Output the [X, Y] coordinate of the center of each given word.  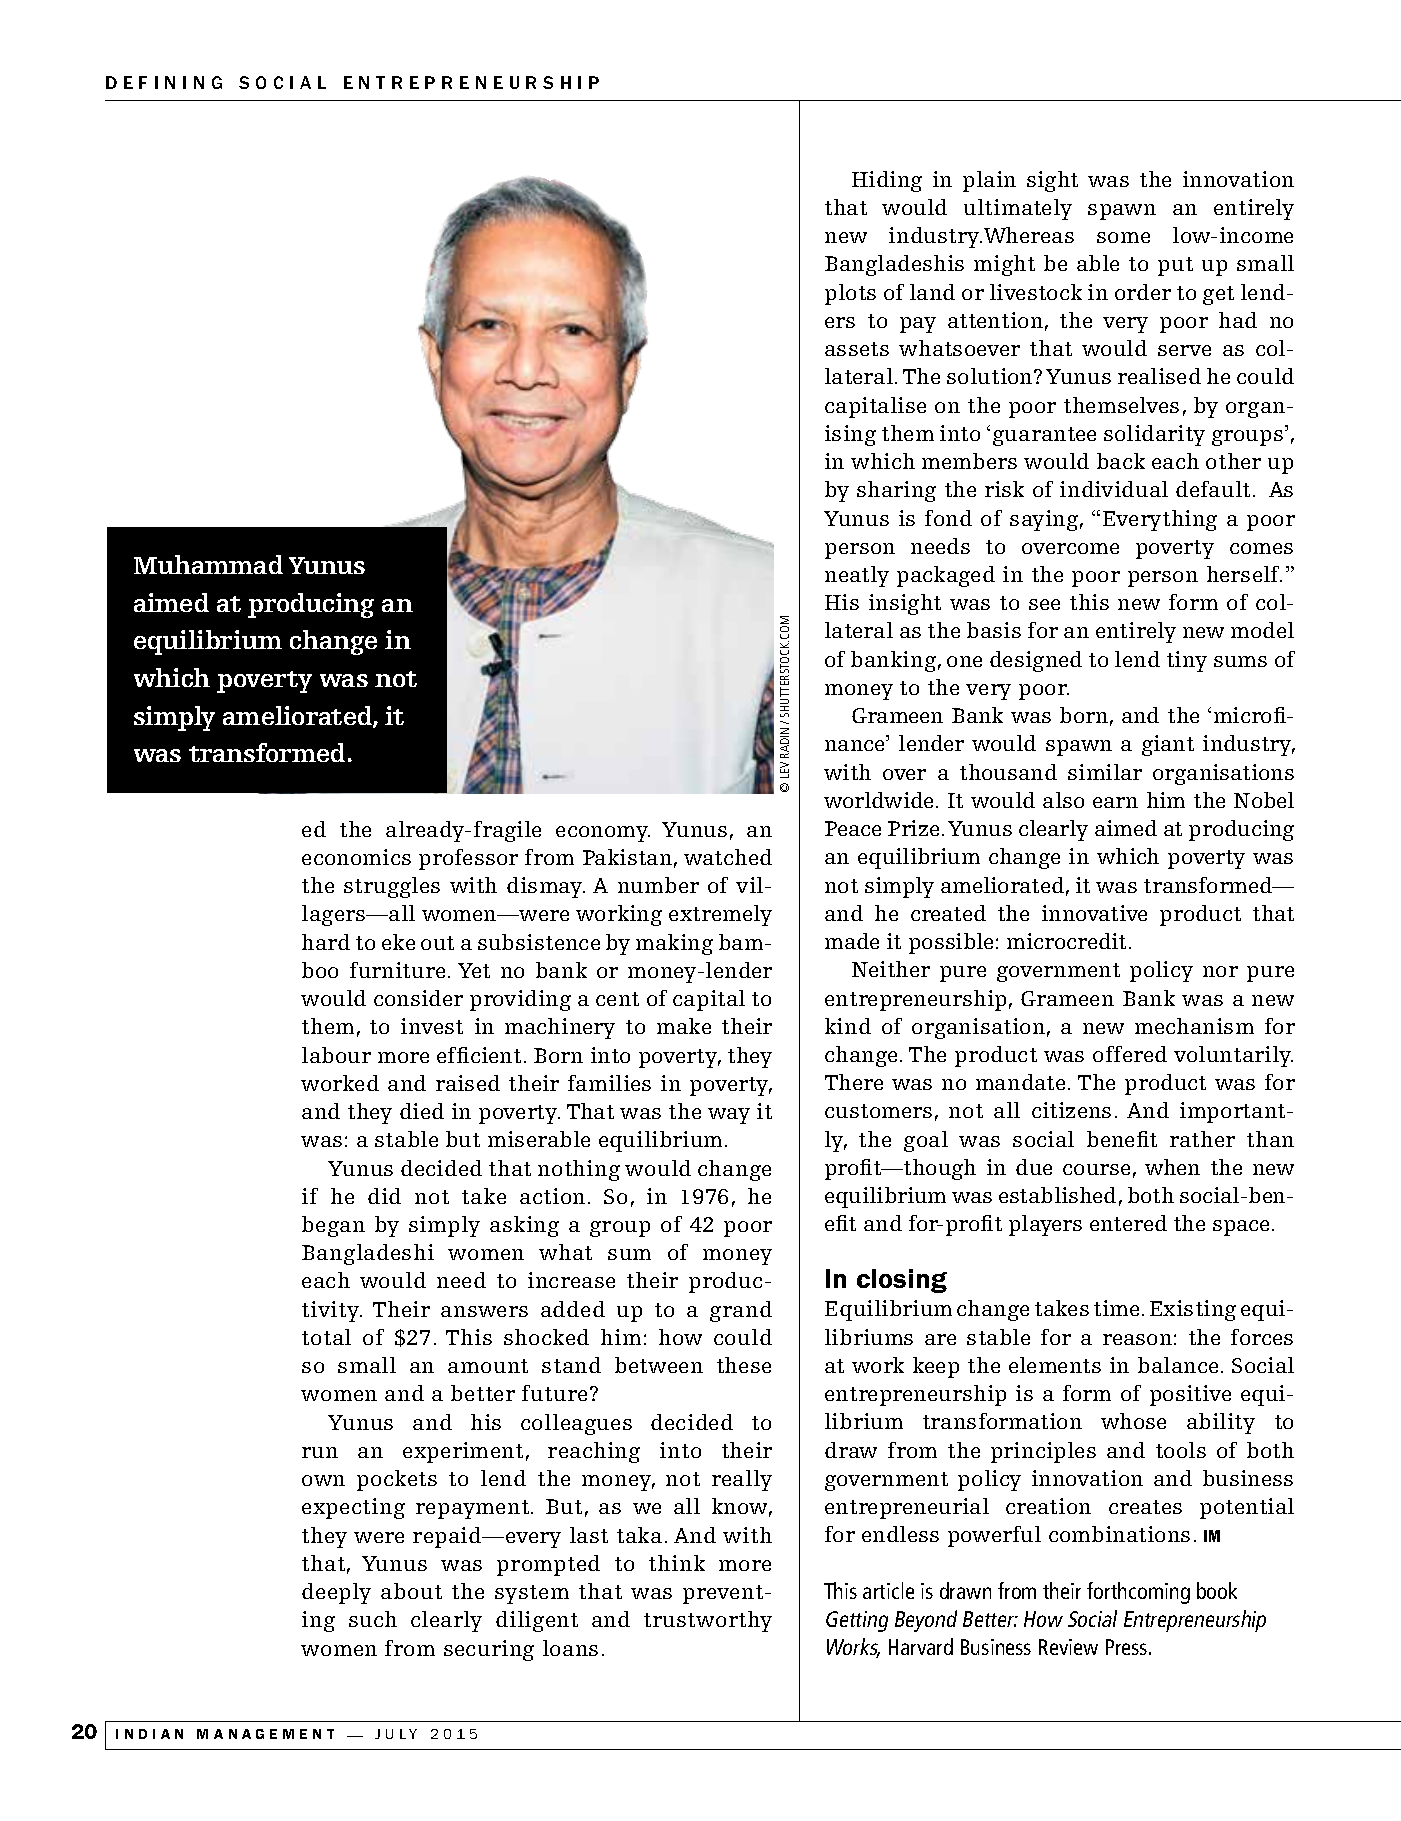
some [1123, 237]
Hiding [887, 181]
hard [326, 942]
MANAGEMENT [265, 1734]
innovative [1094, 913]
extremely [720, 915]
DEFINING [164, 82]
